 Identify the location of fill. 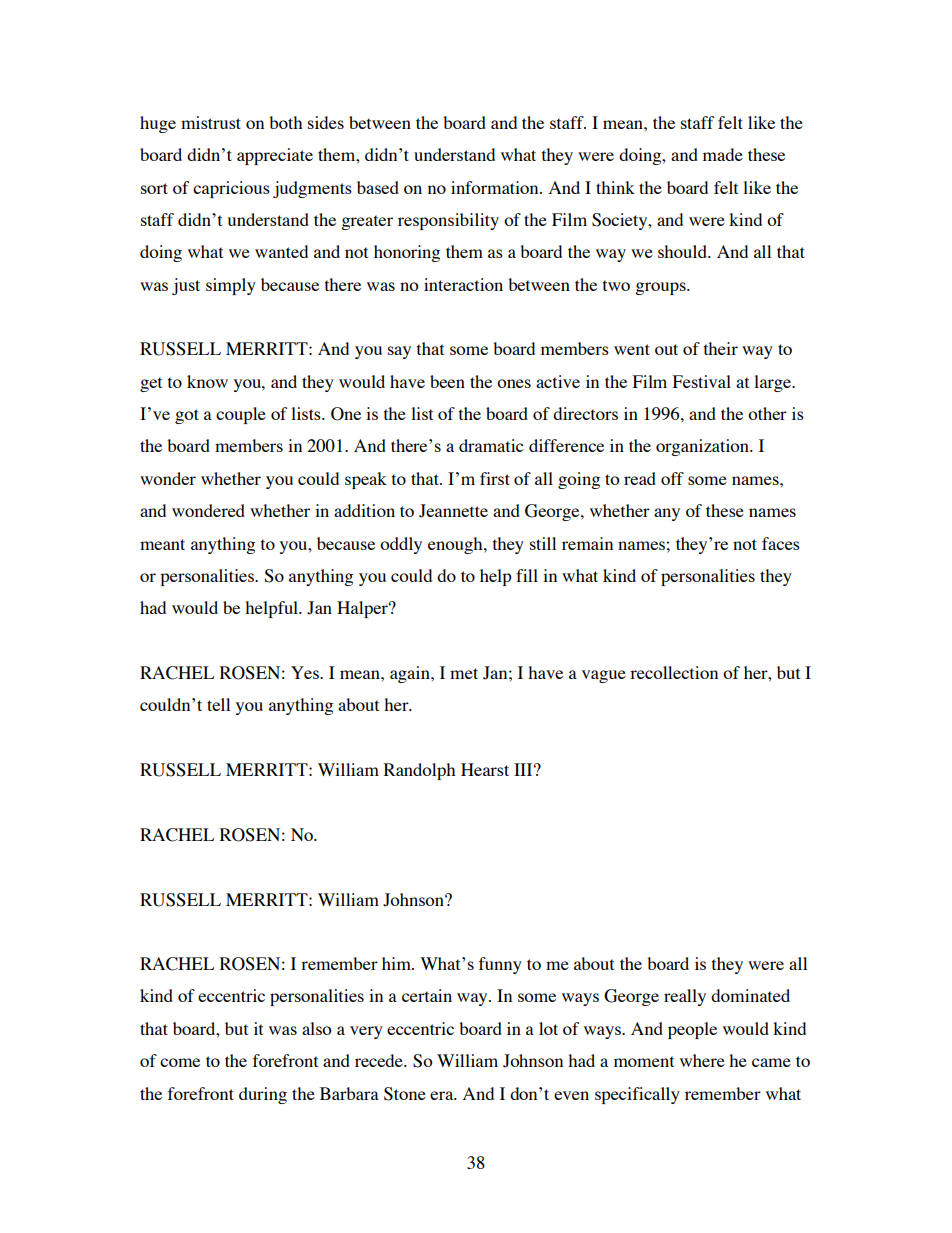
(527, 575).
